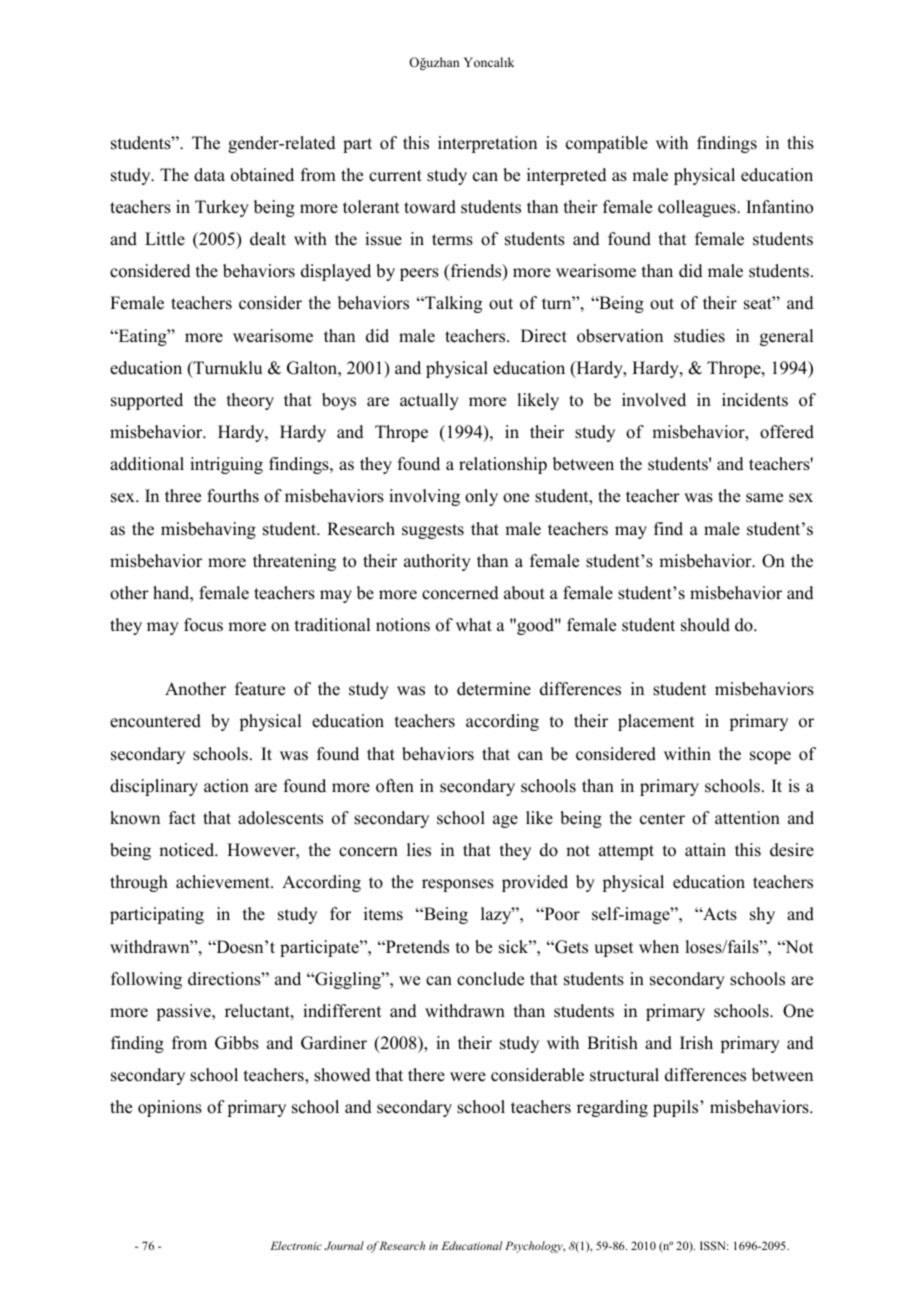 The height and width of the screenshot is (1308, 924). I want to click on often, so click(395, 786).
